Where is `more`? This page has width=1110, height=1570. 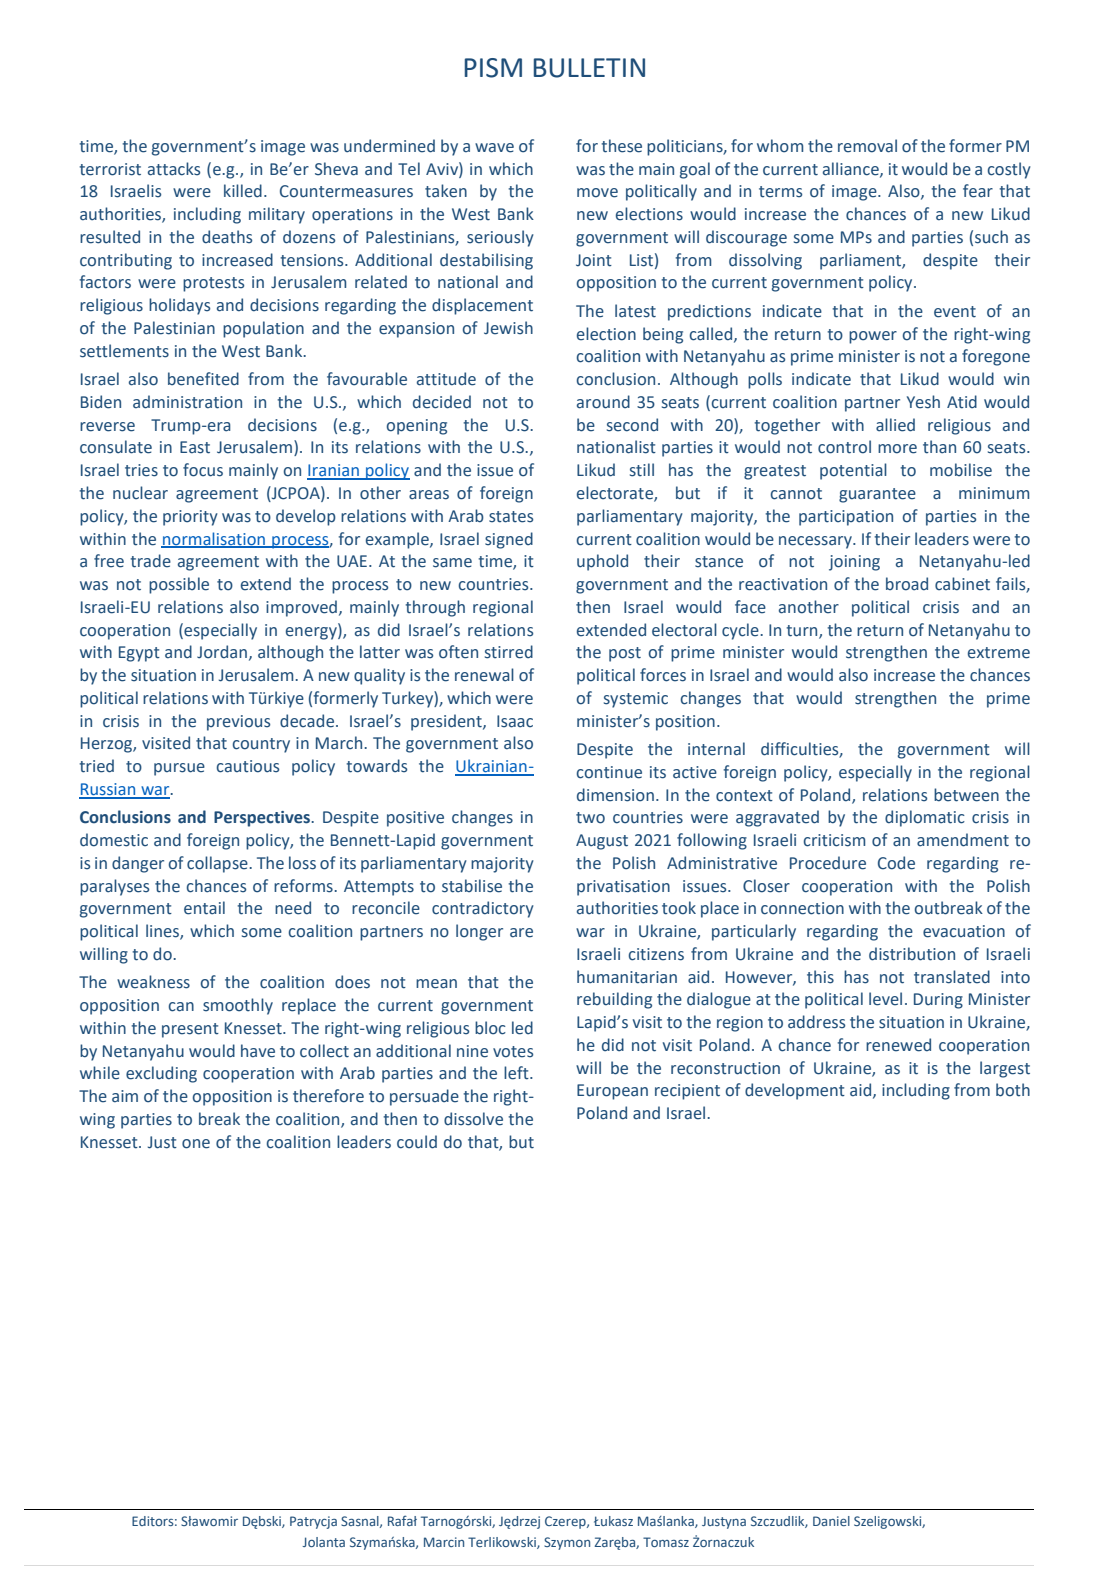 more is located at coordinates (897, 449).
